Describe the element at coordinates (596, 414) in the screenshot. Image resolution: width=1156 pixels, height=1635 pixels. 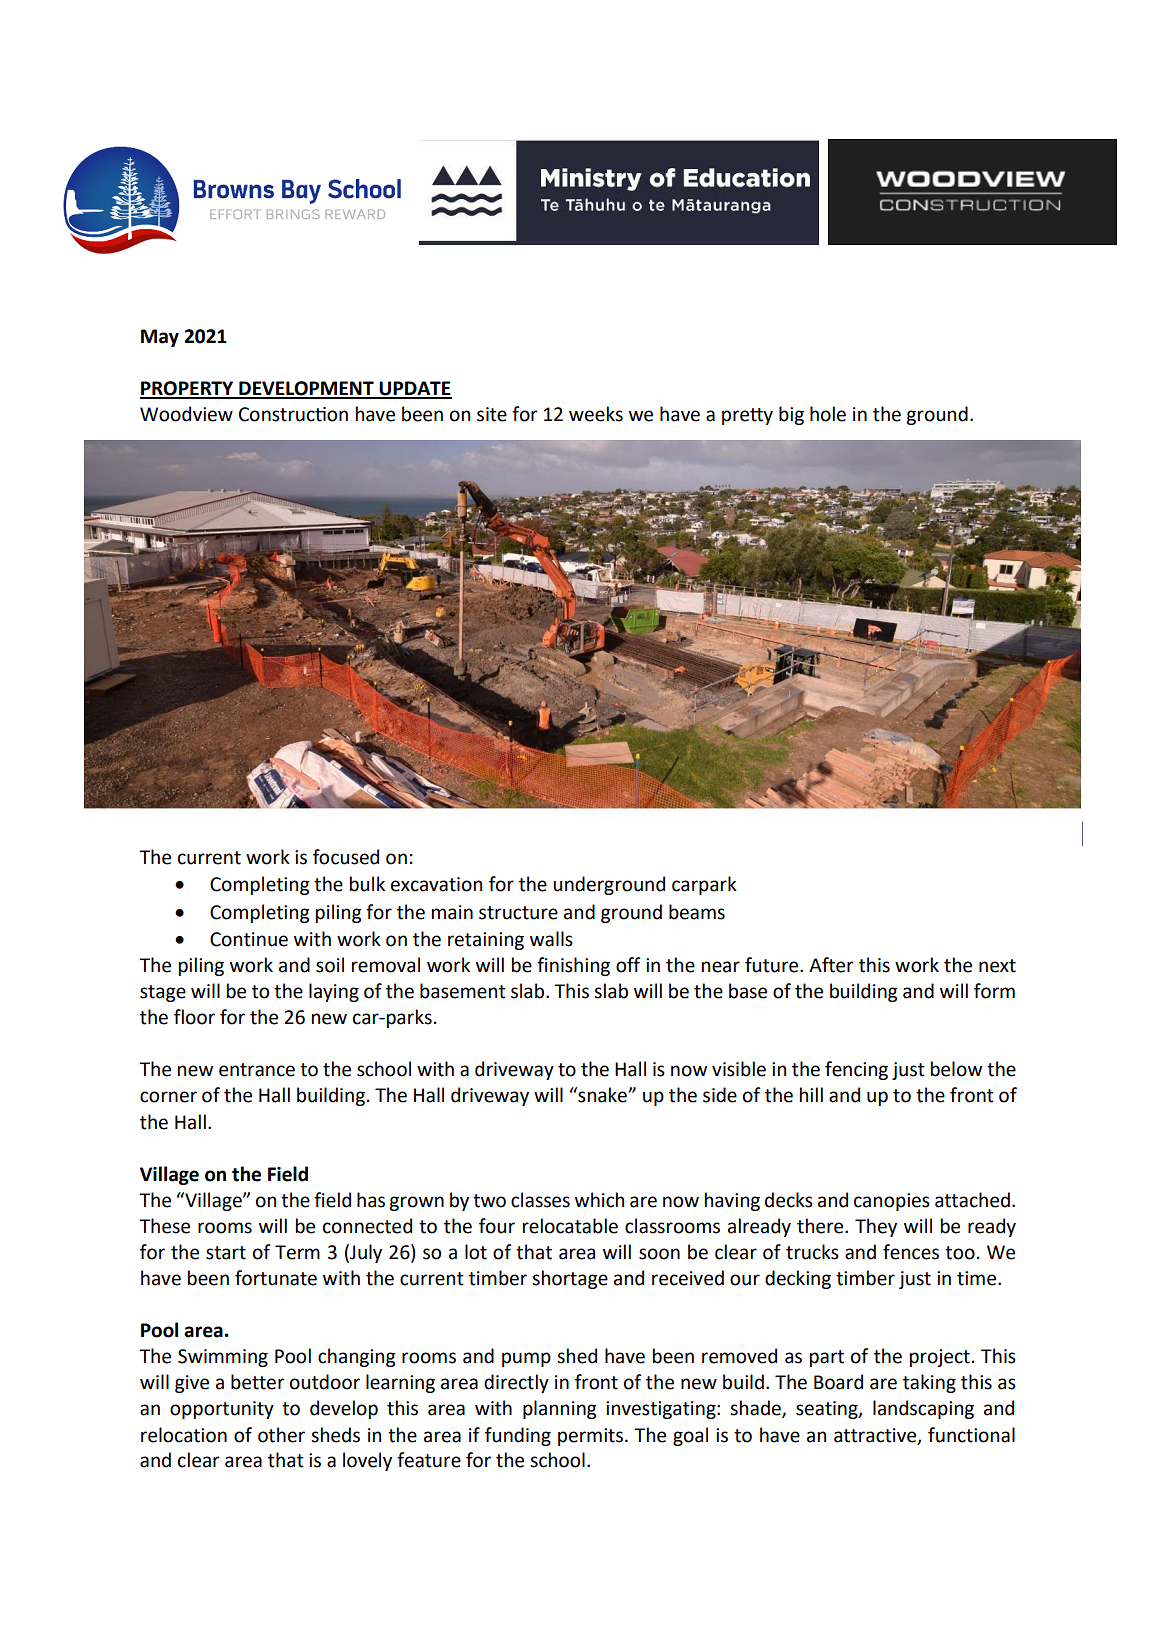
I see `weeks` at that location.
